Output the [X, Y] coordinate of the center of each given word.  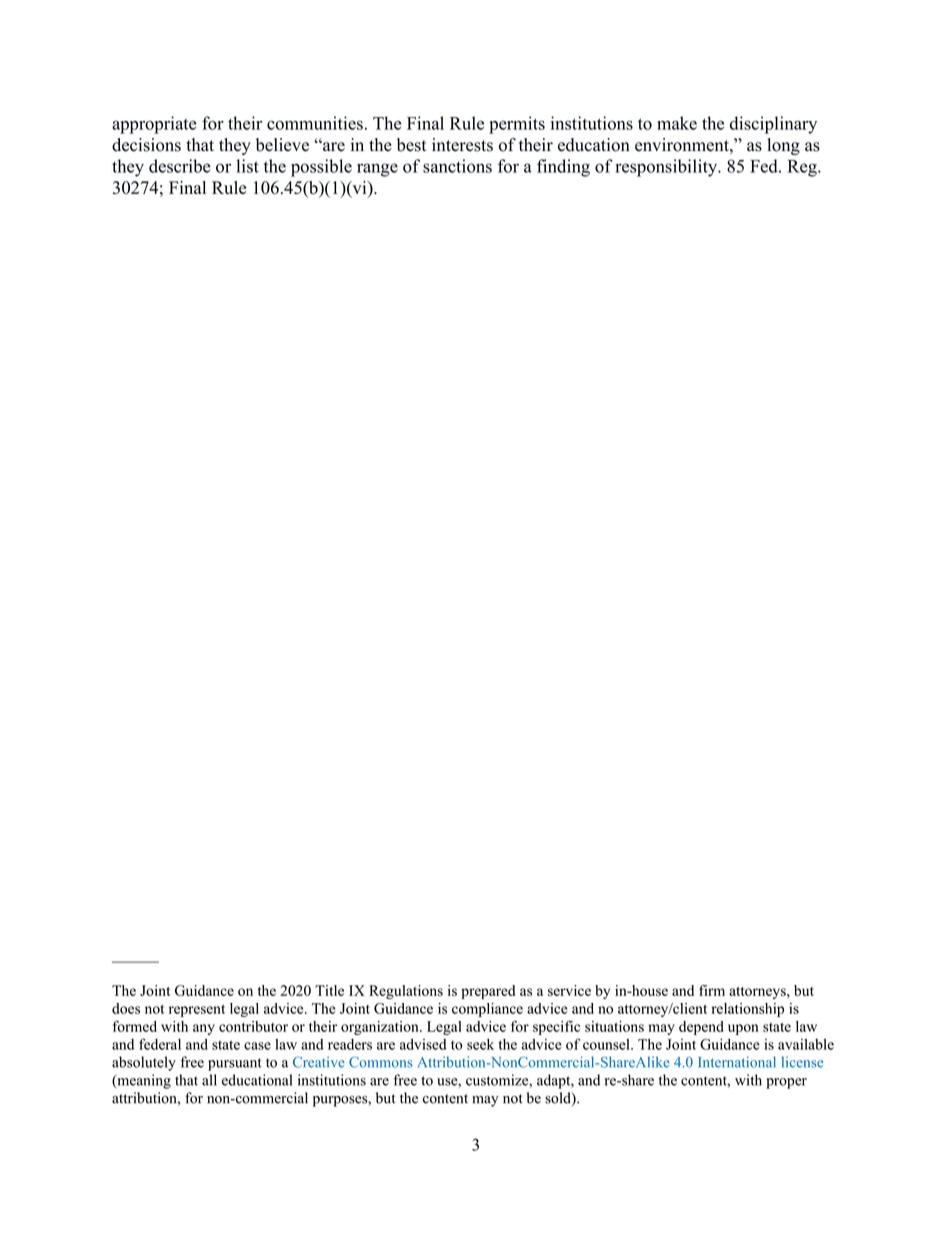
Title [329, 990]
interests [462, 145]
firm [712, 990]
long [783, 146]
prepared [488, 992]
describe [180, 166]
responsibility [667, 168]
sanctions [457, 166]
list [247, 166]
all [209, 1080]
